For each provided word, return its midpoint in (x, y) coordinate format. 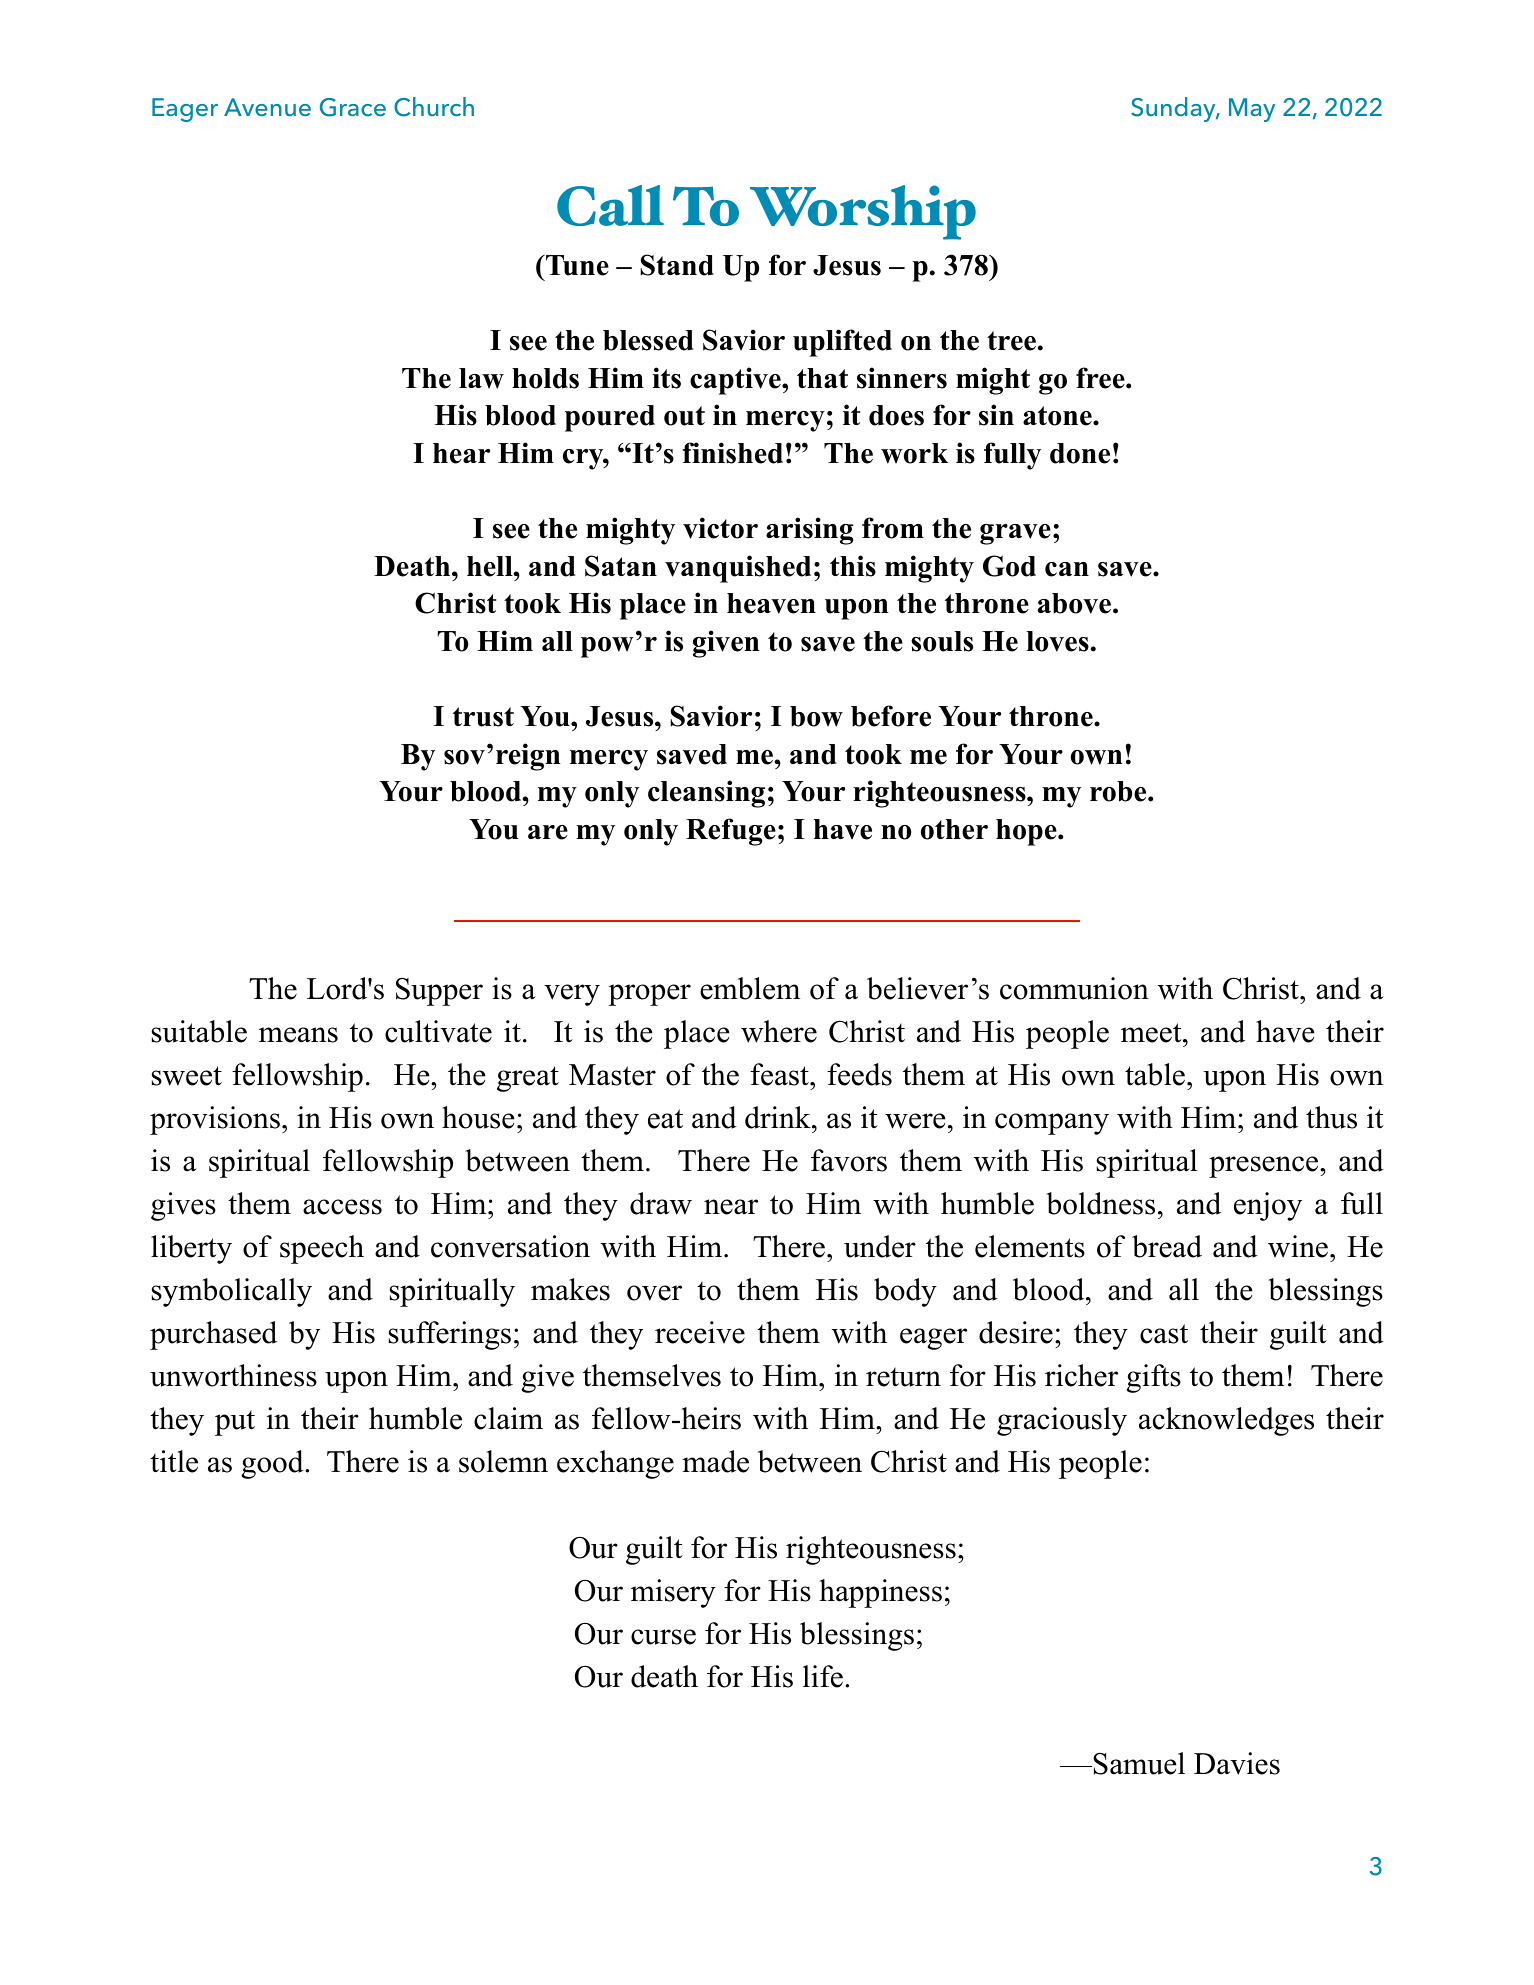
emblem (750, 988)
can (1067, 569)
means (298, 1035)
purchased (213, 1335)
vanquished (738, 569)
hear (461, 453)
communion (1074, 988)
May (1252, 110)
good (273, 1464)
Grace (353, 107)
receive (700, 1332)
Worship (863, 212)
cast (1164, 1334)
